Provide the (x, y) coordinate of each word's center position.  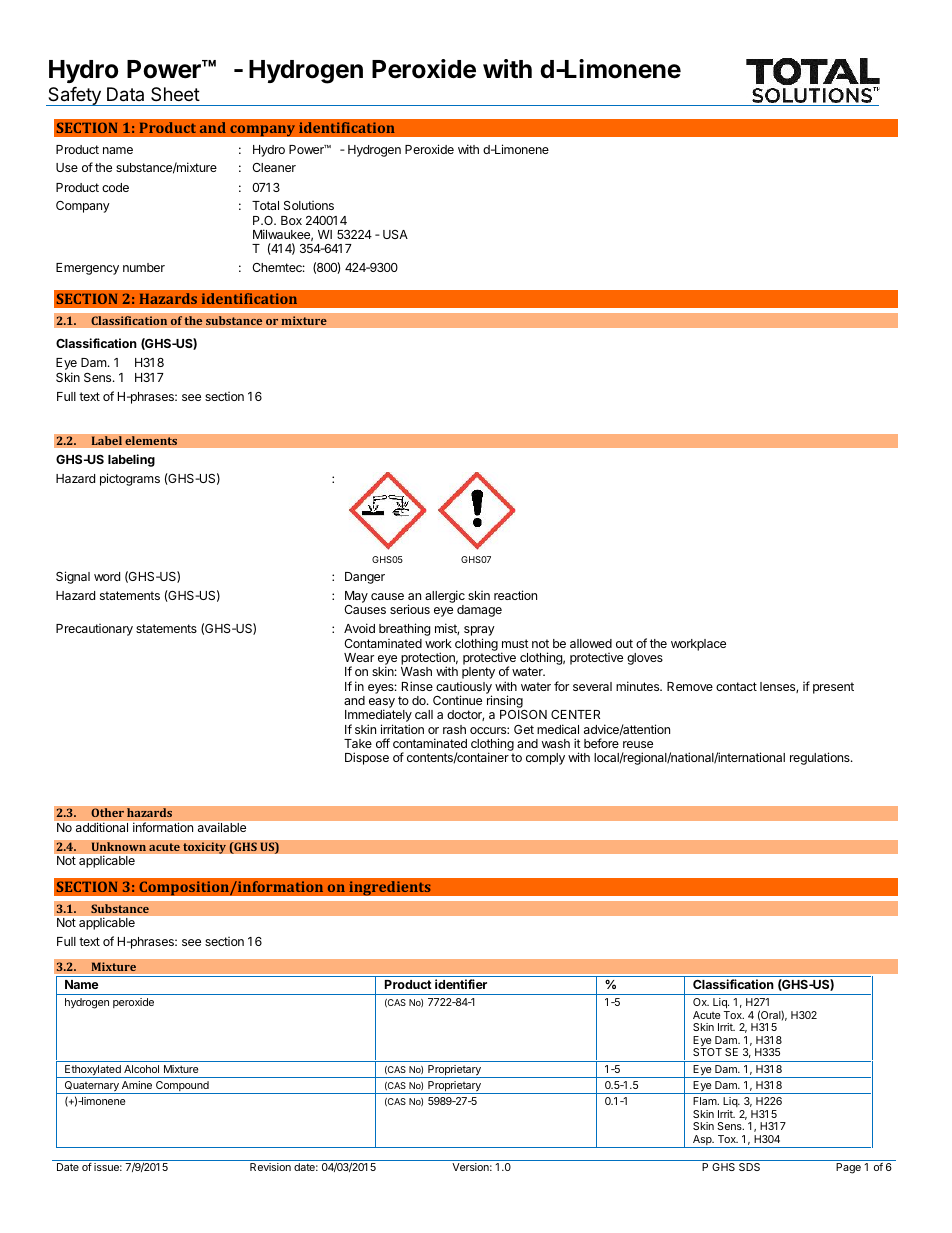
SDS (749, 1167)
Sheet (175, 94)
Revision (270, 1167)
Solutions (309, 205)
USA (395, 234)
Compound (182, 1087)
